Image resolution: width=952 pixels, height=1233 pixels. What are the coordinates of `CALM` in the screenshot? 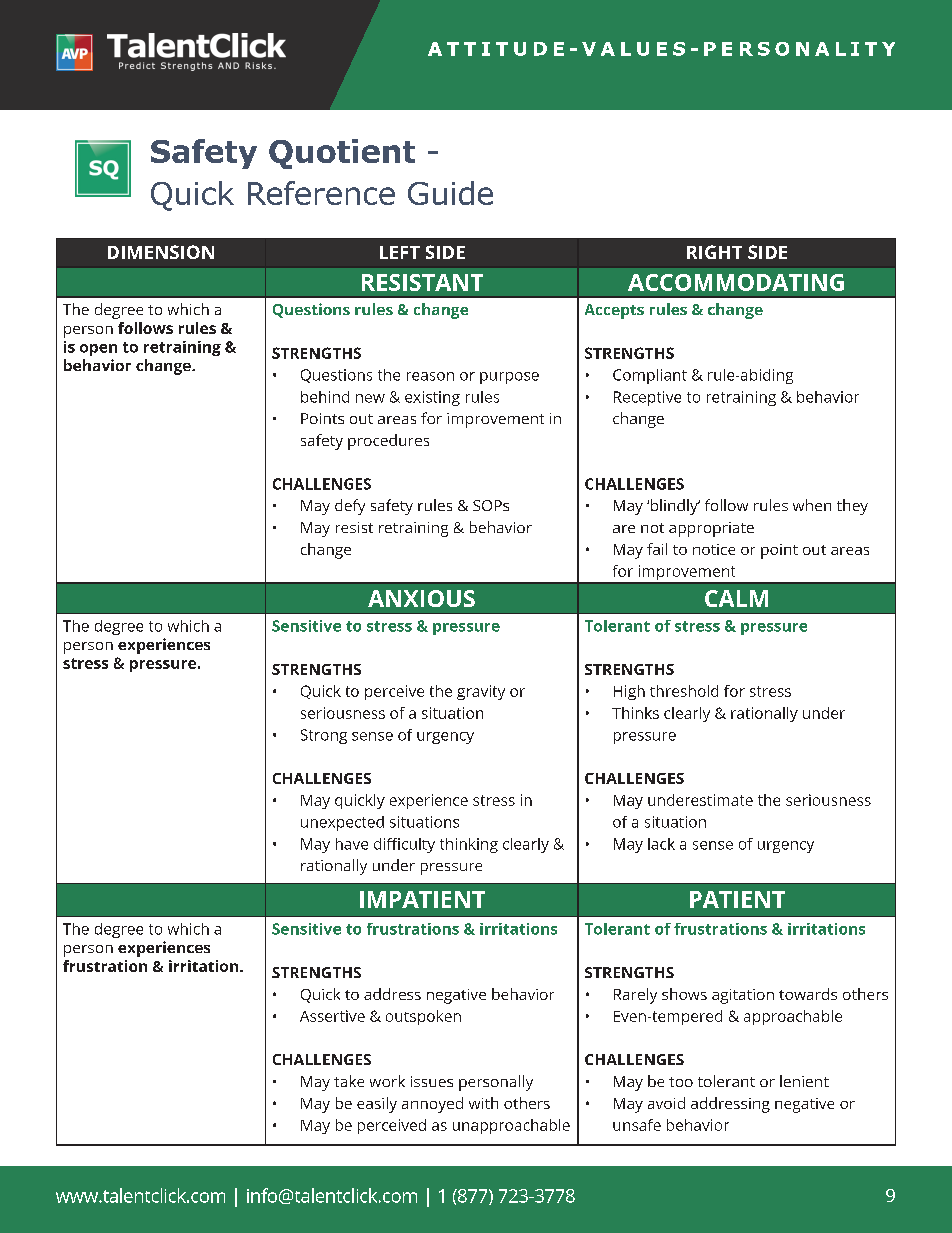 It's located at (736, 598).
